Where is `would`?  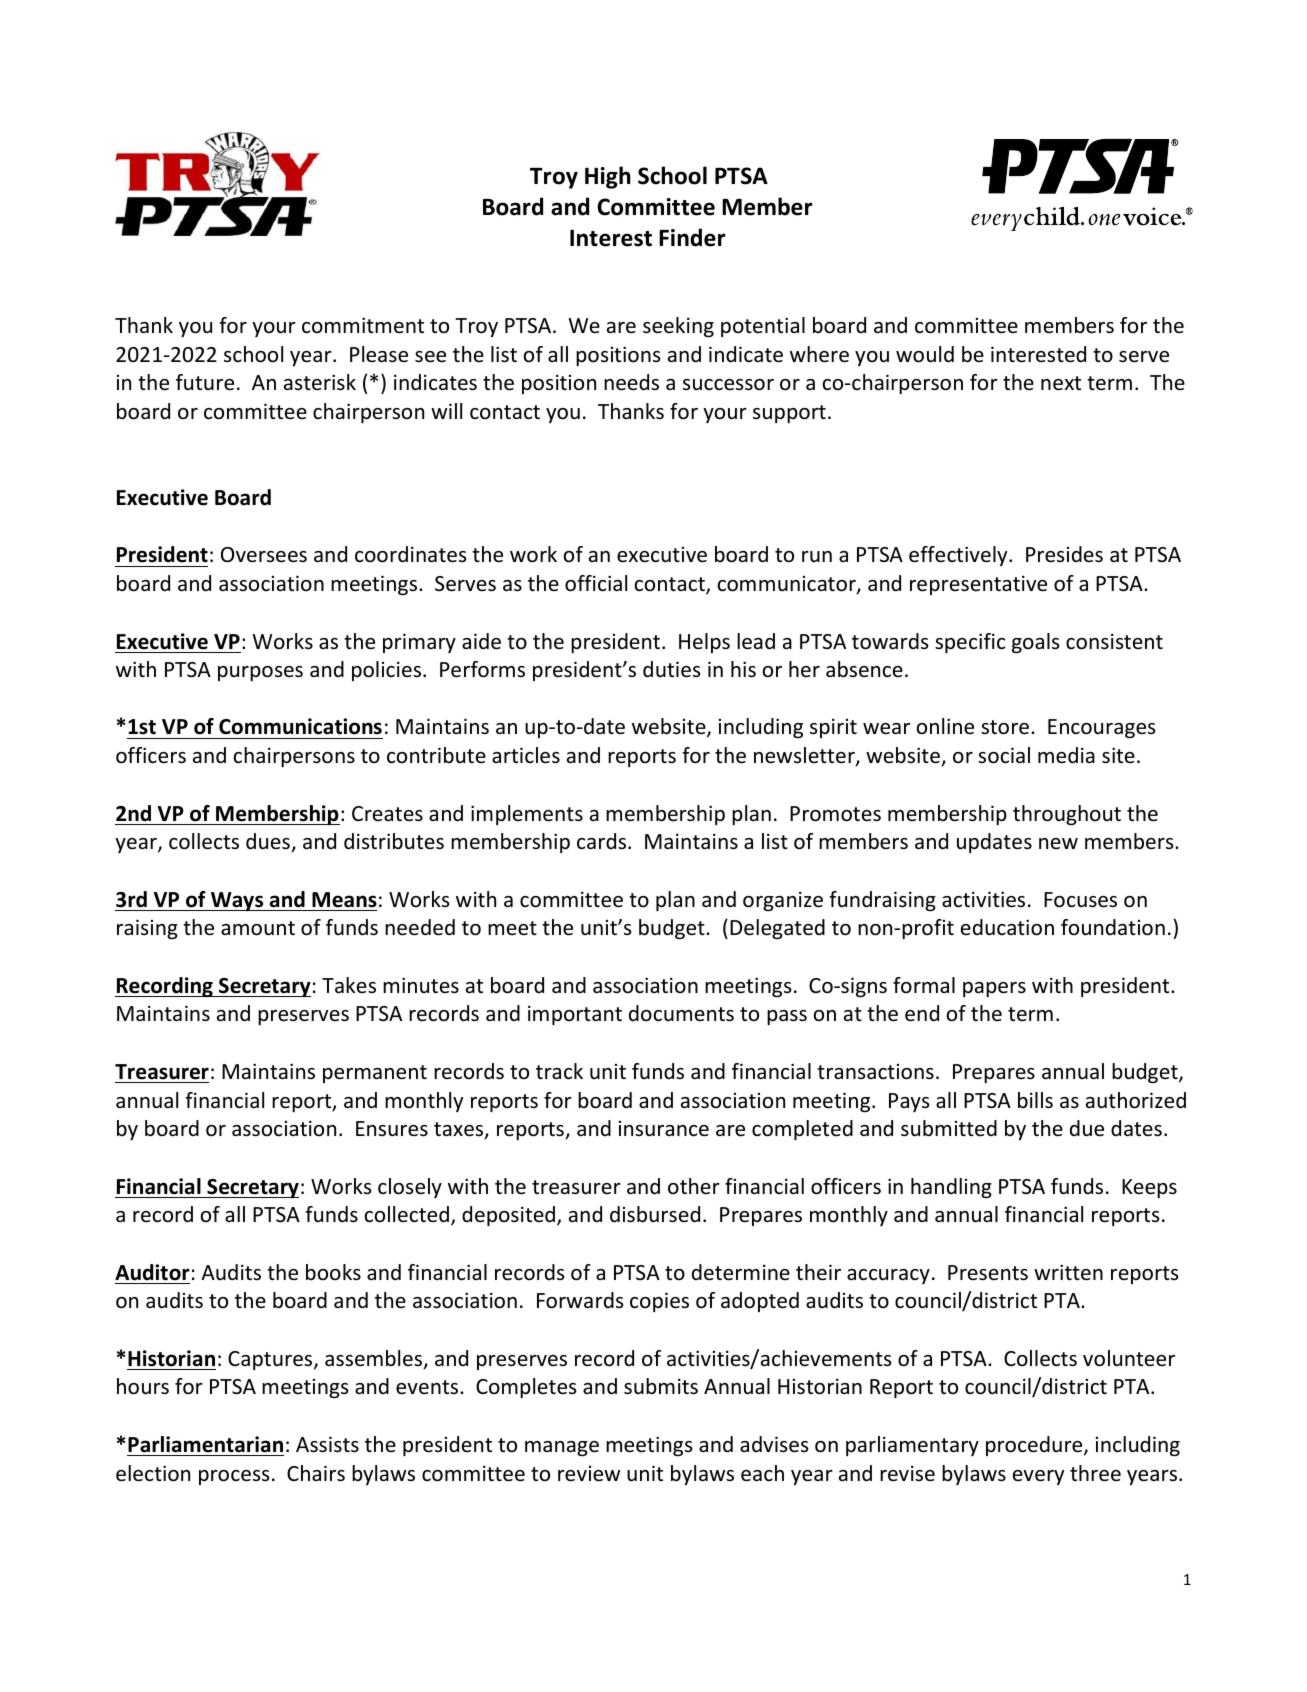 would is located at coordinates (925, 354).
